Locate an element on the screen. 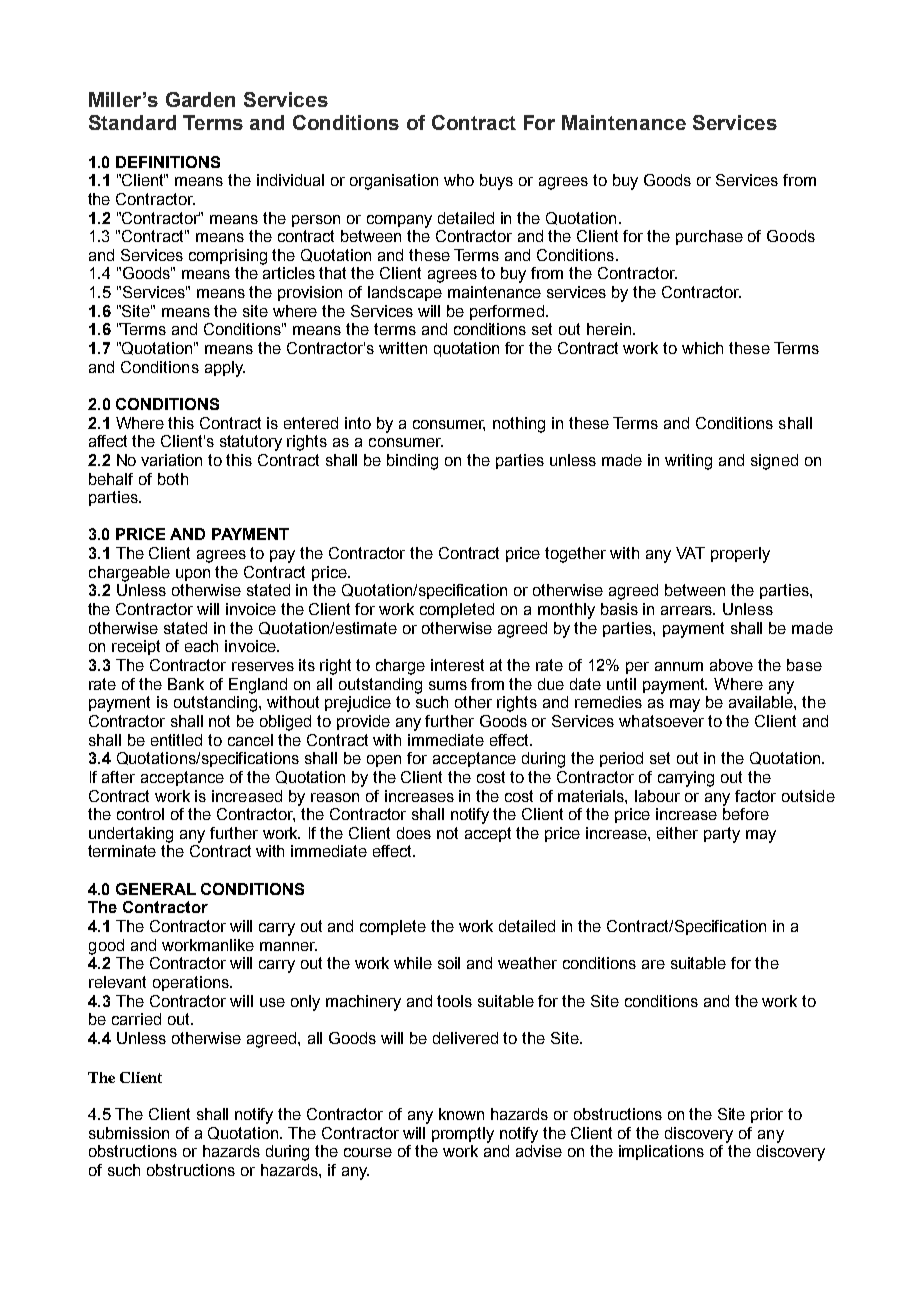 Image resolution: width=924 pixels, height=1308 pixels. known is located at coordinates (461, 1114).
